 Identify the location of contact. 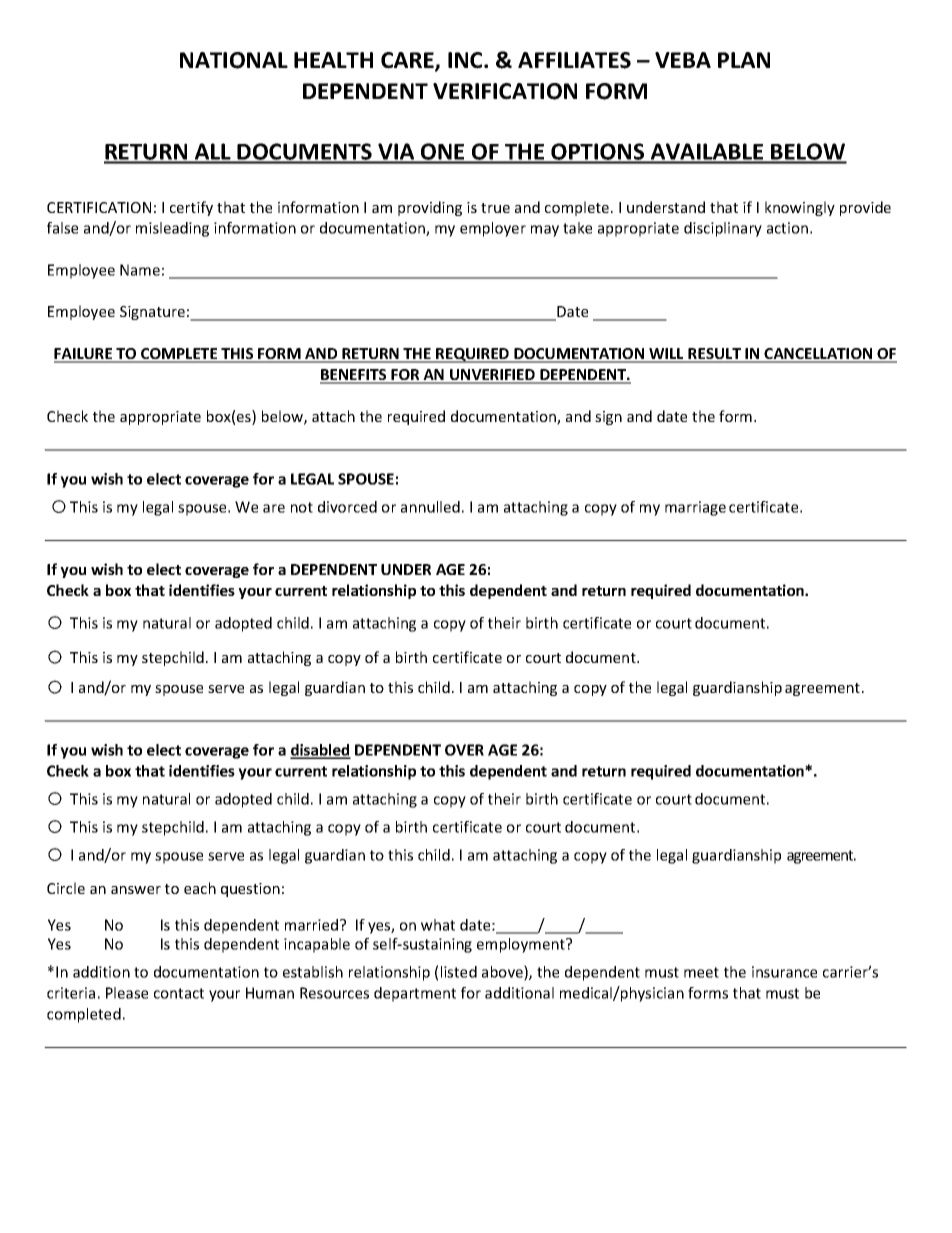
(179, 993).
